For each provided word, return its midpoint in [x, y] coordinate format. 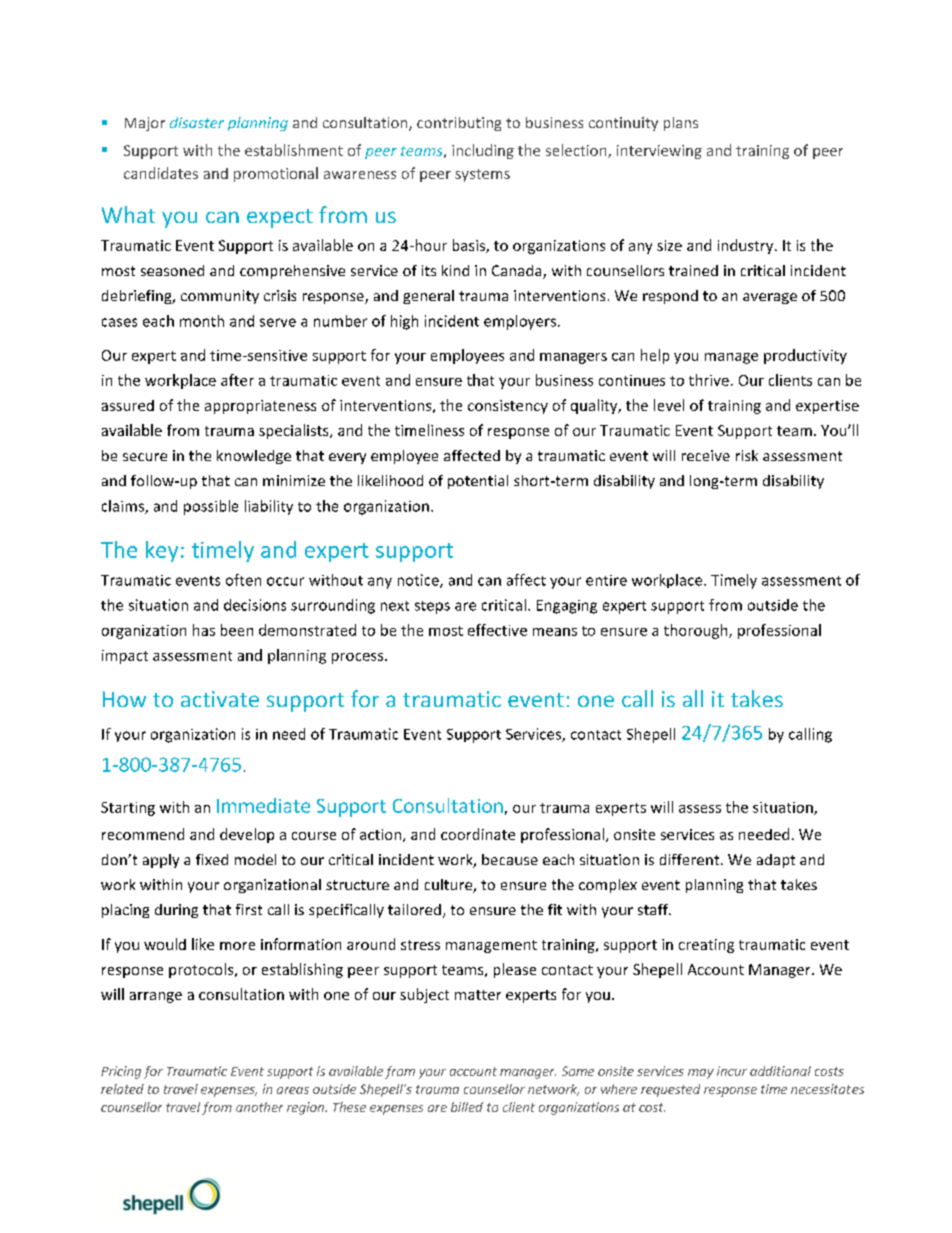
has [204, 630]
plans [681, 124]
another [259, 1107]
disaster [197, 122]
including [483, 151]
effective [497, 630]
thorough [697, 631]
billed [467, 1107]
